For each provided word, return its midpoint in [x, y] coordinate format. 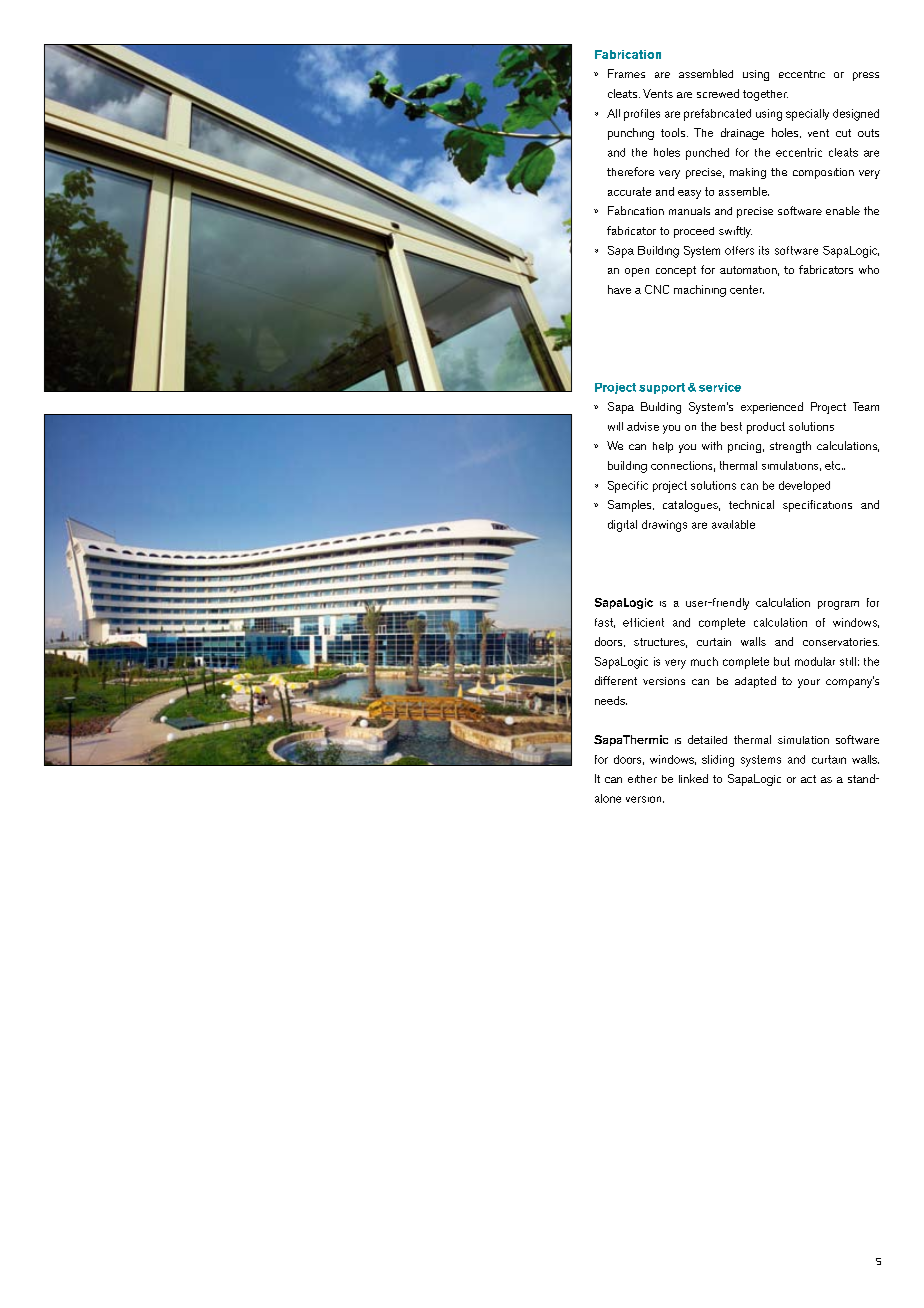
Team [866, 406]
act [808, 779]
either [642, 779]
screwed [718, 93]
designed [856, 115]
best [731, 426]
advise [643, 426]
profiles [642, 115]
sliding [718, 761]
